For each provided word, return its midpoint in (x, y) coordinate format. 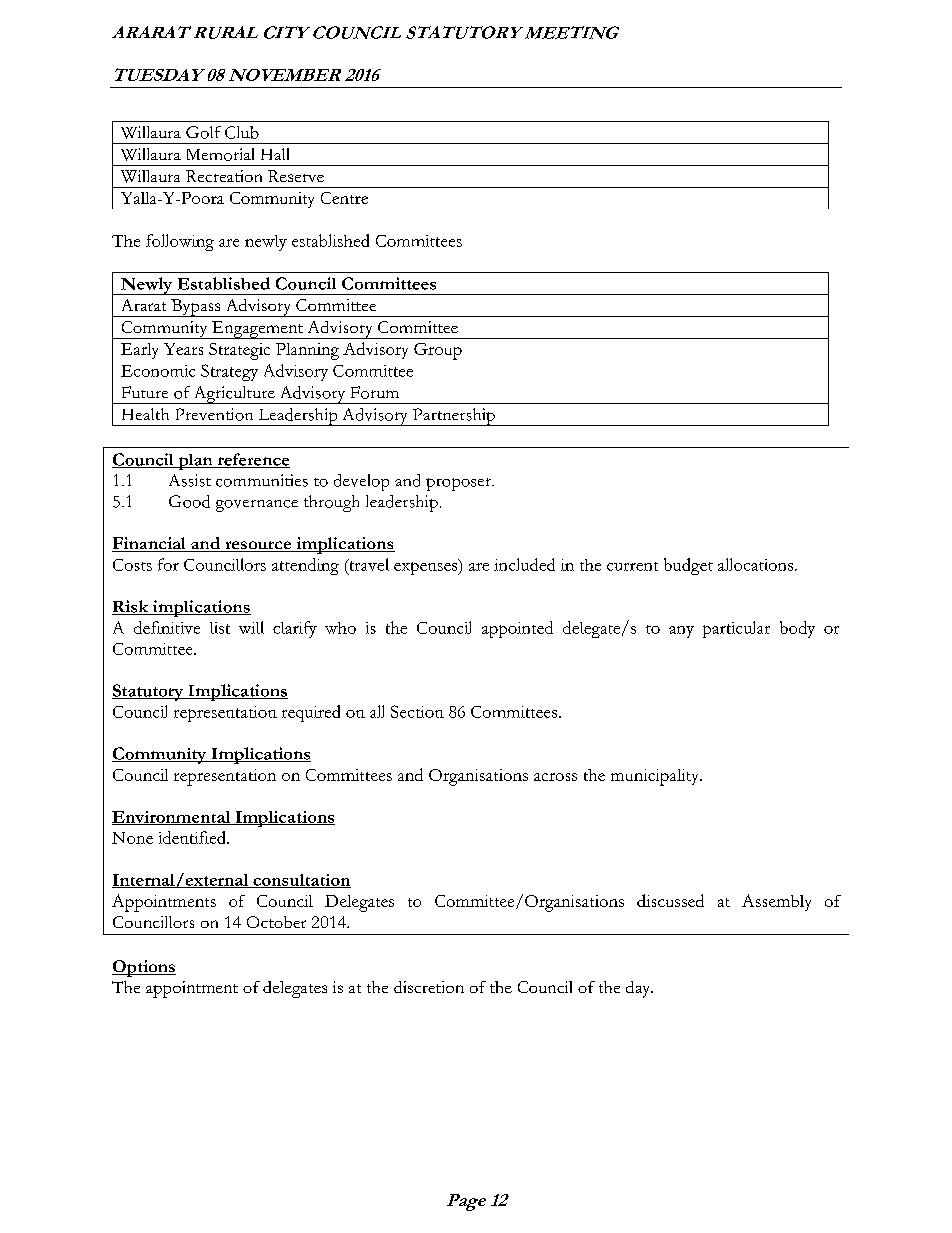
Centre (344, 198)
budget (688, 566)
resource (258, 546)
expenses (427, 567)
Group (438, 351)
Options (144, 968)
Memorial (220, 154)
